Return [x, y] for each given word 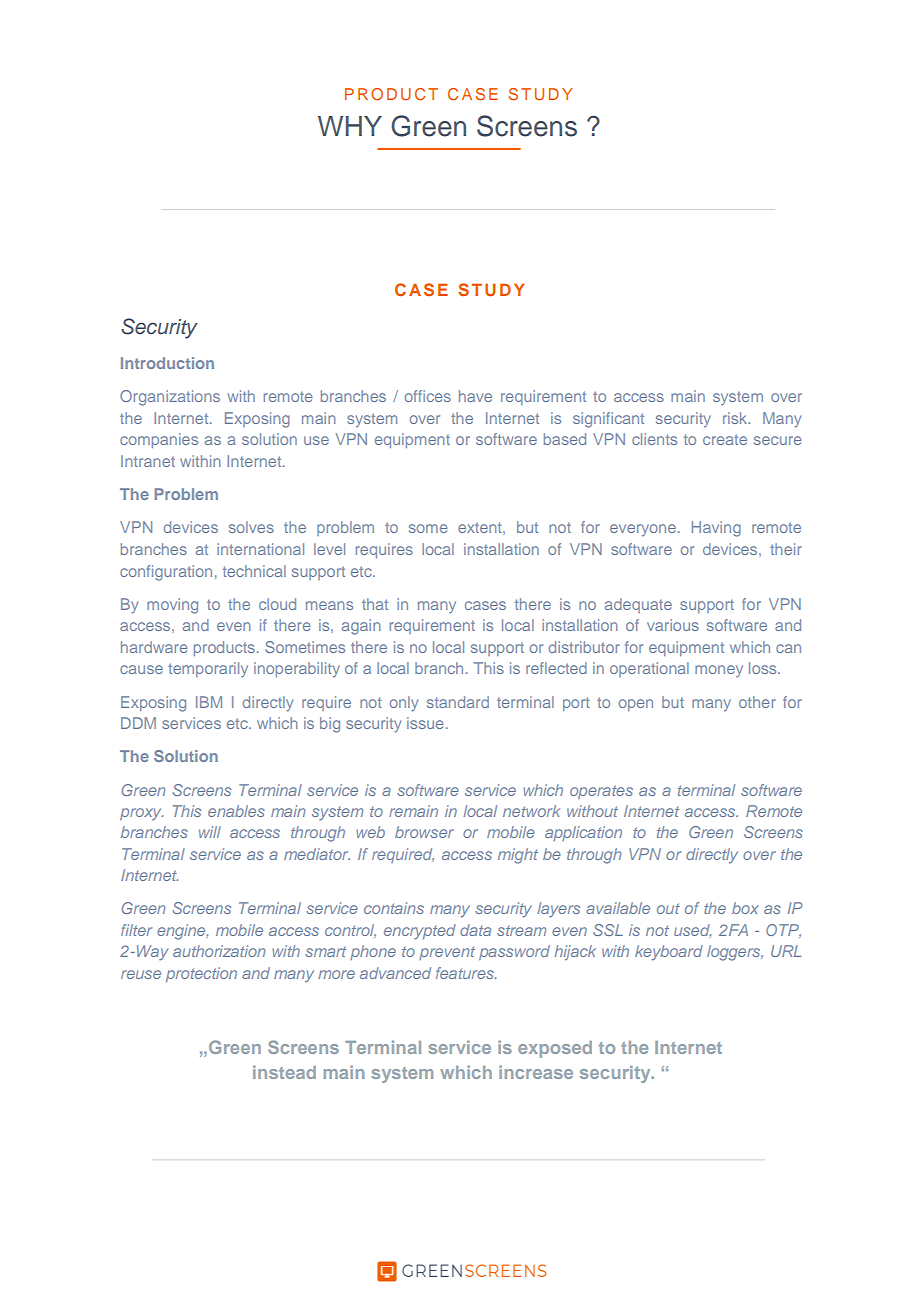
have [475, 396]
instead [284, 1072]
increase [536, 1072]
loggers [735, 953]
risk [736, 418]
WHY [350, 126]
